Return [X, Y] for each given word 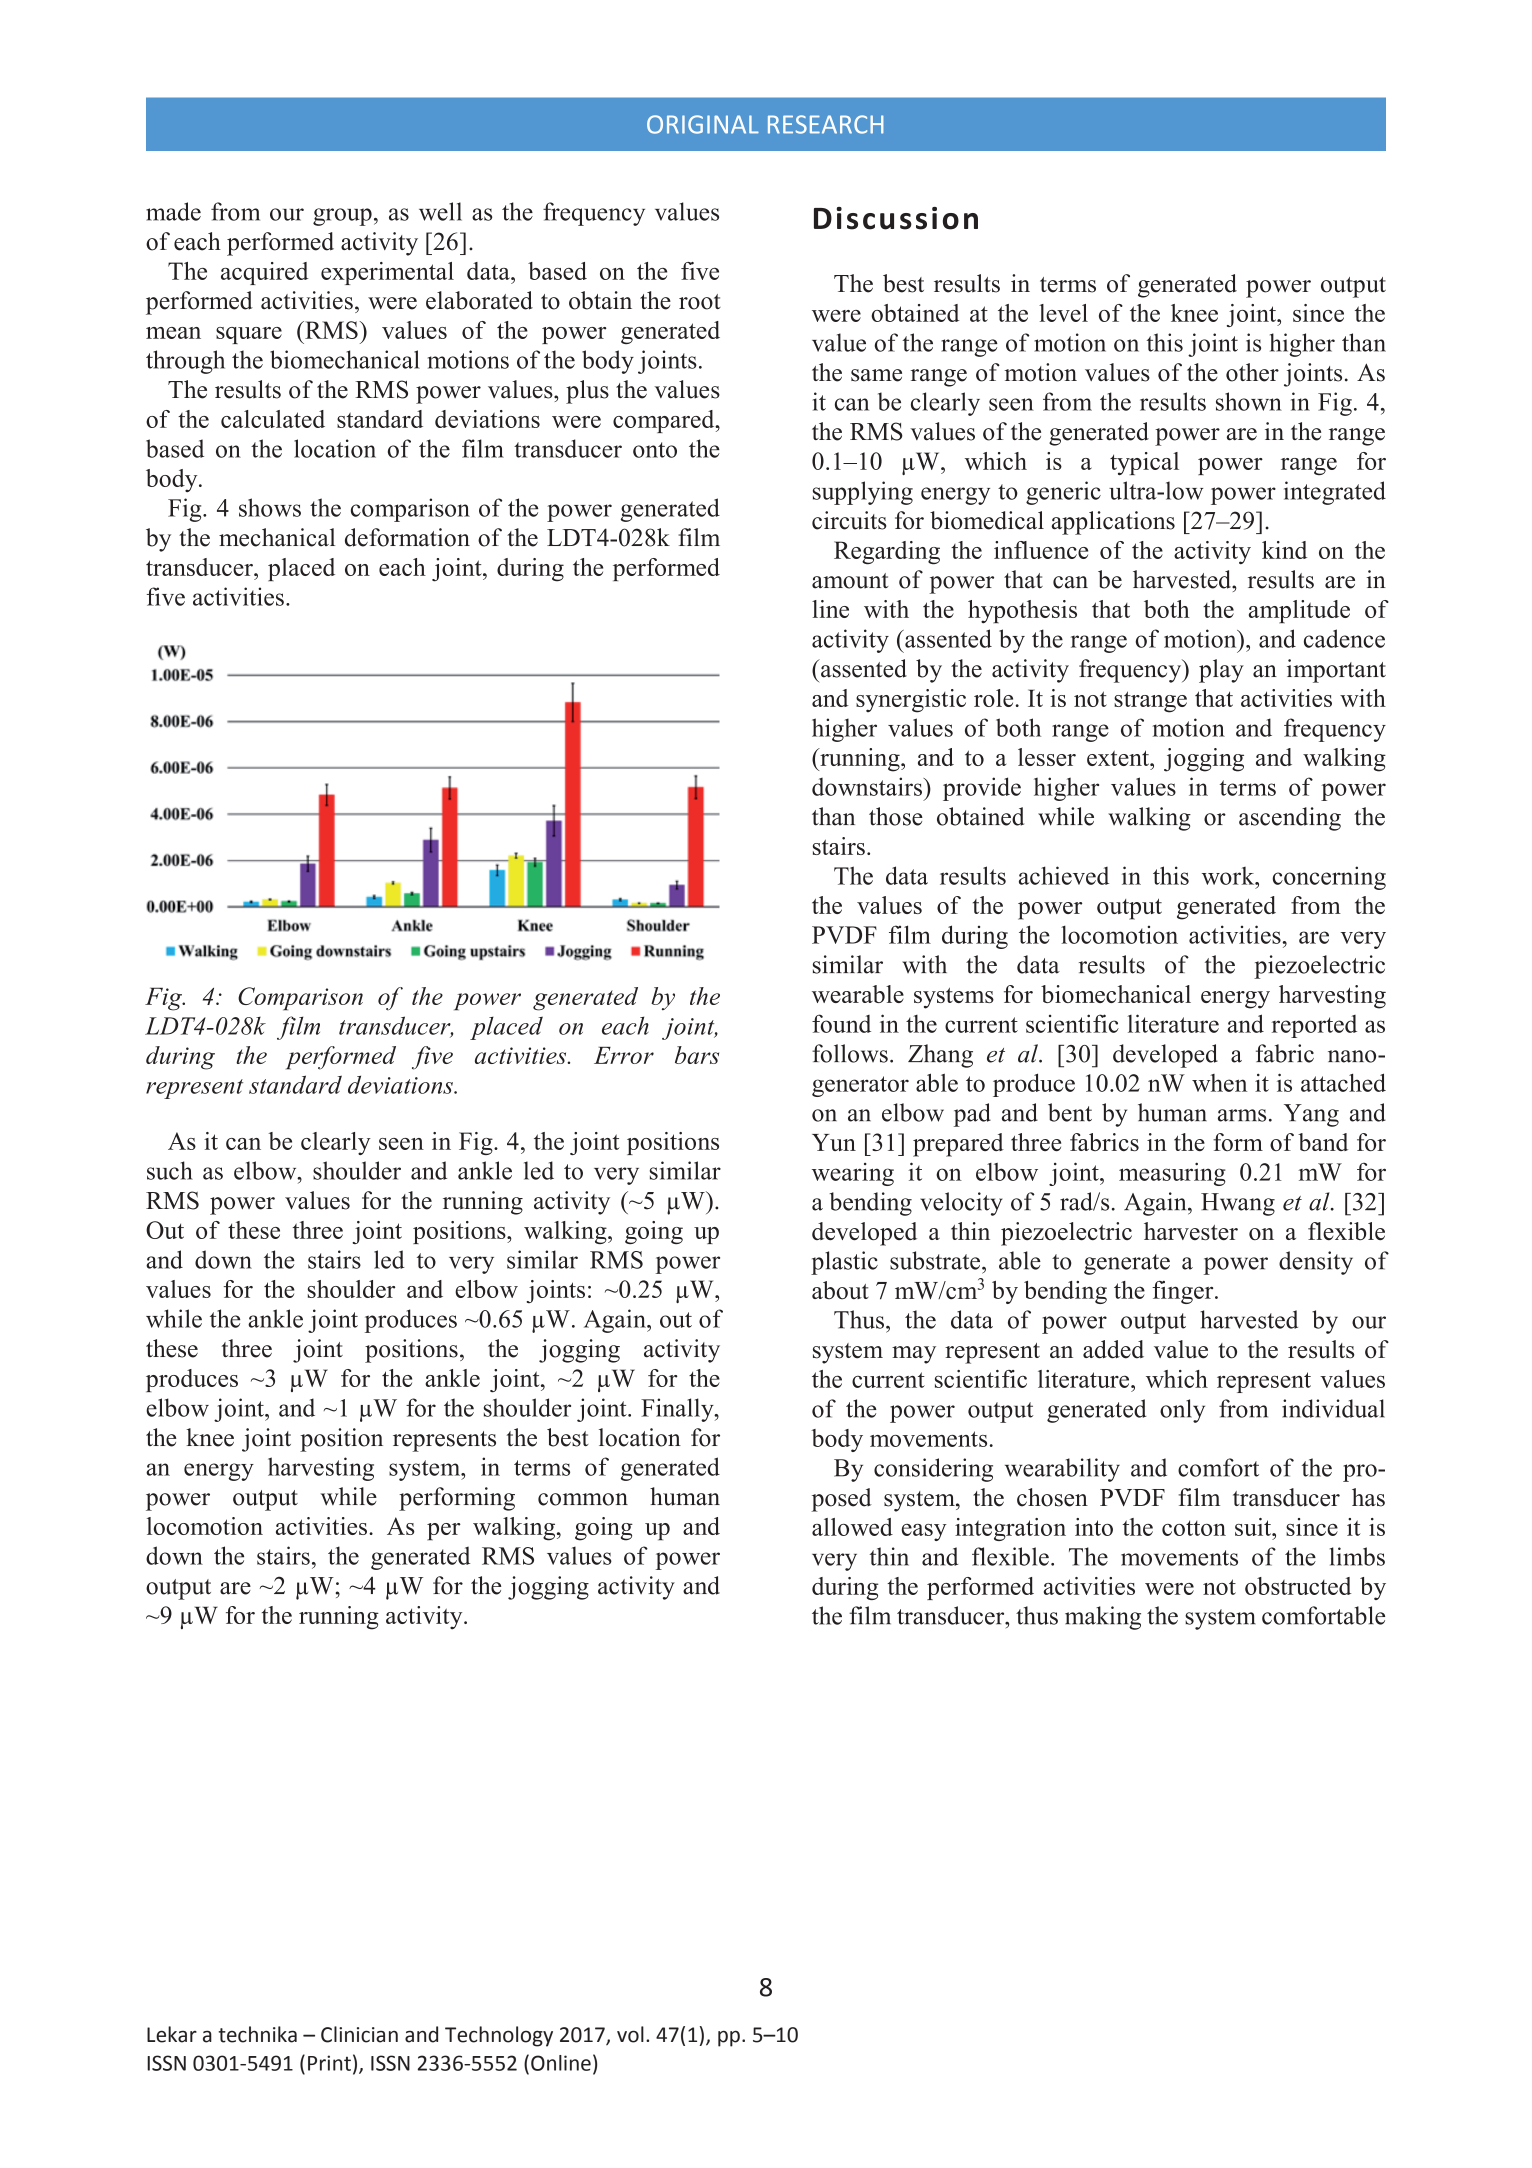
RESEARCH [825, 124]
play [1221, 671]
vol [630, 2034]
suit [1254, 1527]
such [170, 1170]
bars [697, 1055]
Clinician [359, 2034]
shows [270, 507]
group [342, 217]
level [1063, 313]
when [1219, 1083]
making [1103, 1618]
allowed [852, 1527]
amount [850, 581]
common [583, 1499]
